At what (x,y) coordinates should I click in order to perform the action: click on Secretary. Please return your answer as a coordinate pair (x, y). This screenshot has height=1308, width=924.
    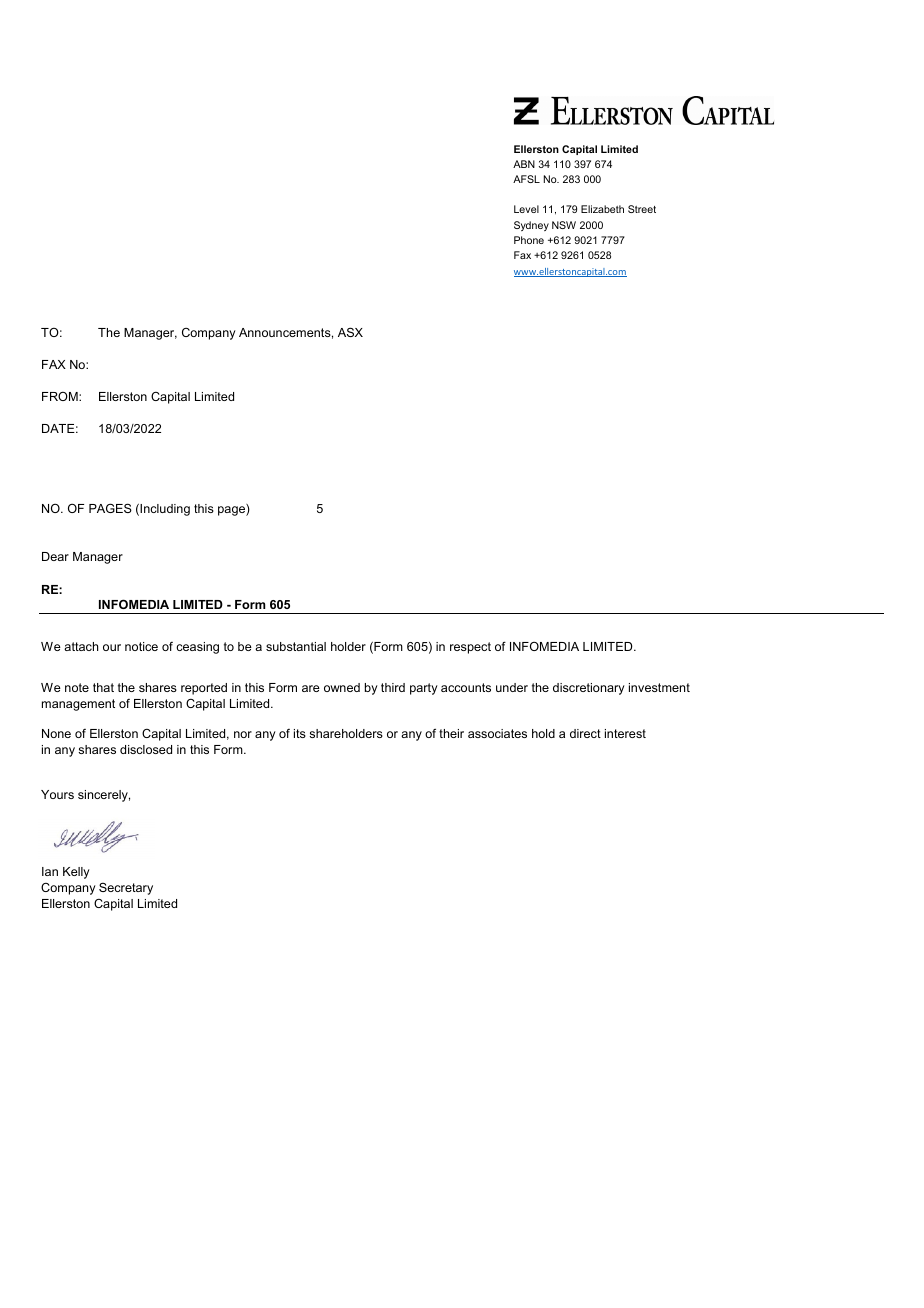
    Looking at the image, I should click on (126, 888).
